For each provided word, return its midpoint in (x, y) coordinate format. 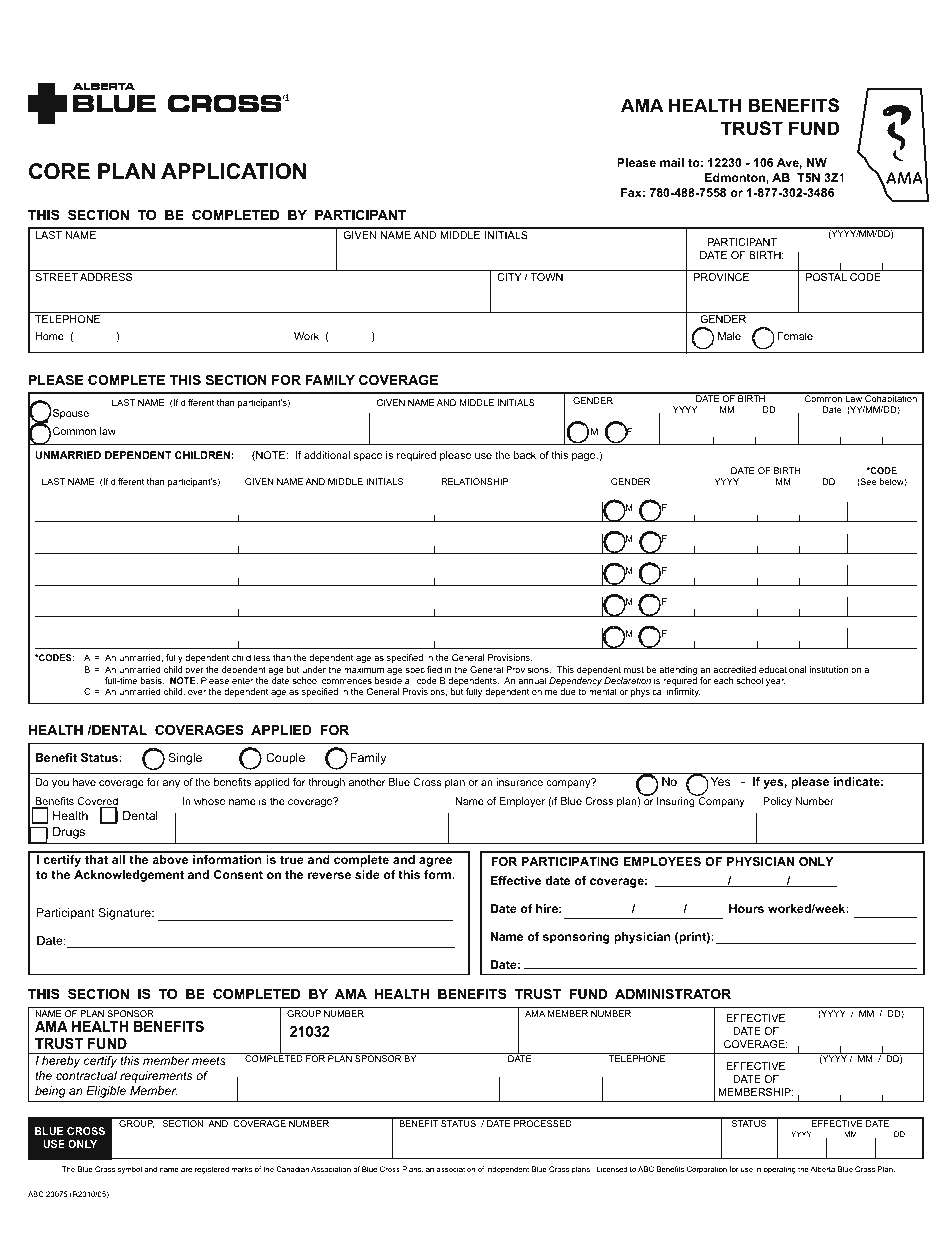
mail (672, 162)
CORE (59, 171)
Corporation (707, 1170)
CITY (509, 277)
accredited (734, 669)
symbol (130, 1170)
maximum (364, 669)
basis (152, 680)
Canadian (292, 1169)
